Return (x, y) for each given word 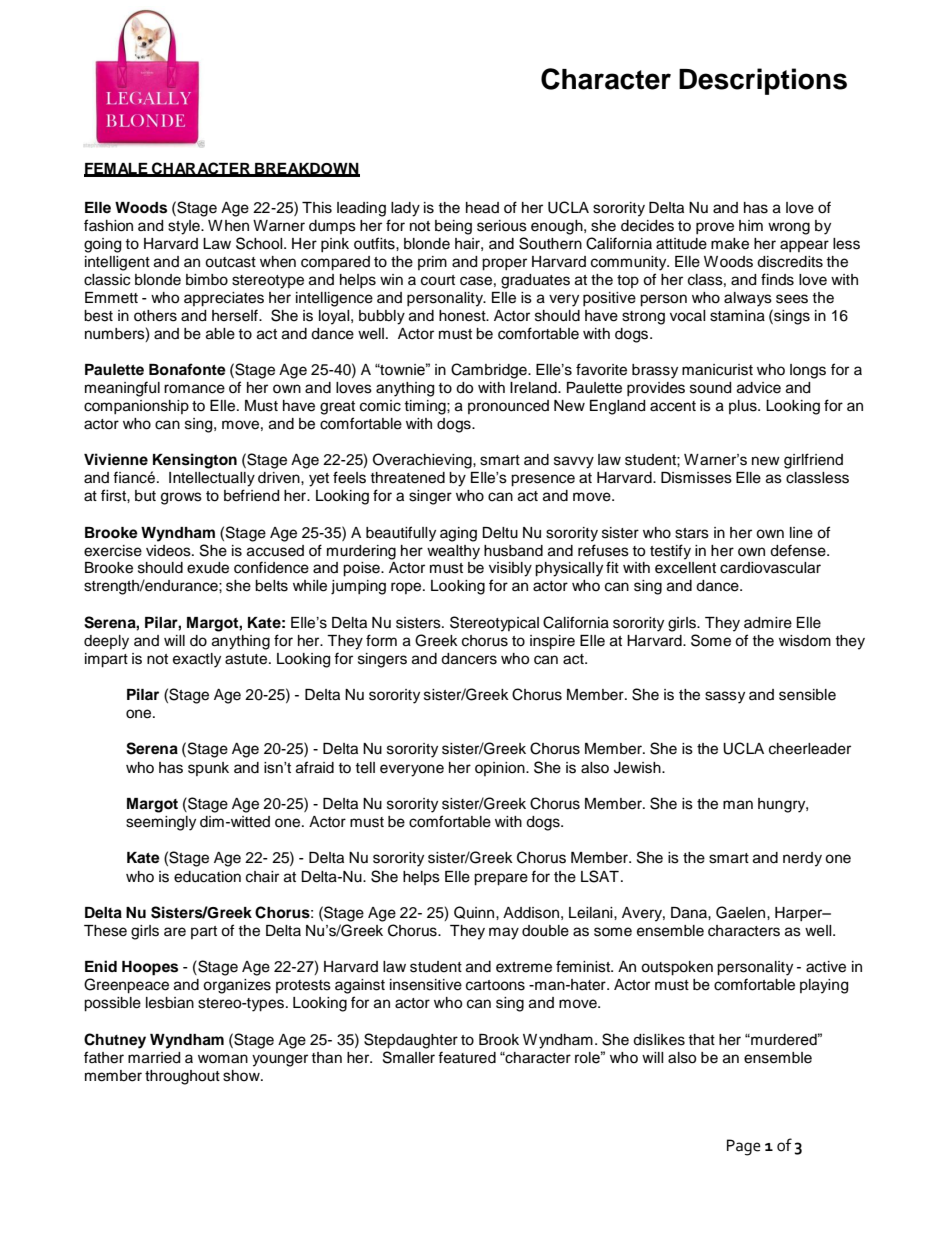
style (185, 227)
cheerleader (810, 749)
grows (181, 498)
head (482, 208)
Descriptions (763, 81)
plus (744, 407)
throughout (182, 1077)
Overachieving (423, 461)
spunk (208, 769)
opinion (501, 769)
